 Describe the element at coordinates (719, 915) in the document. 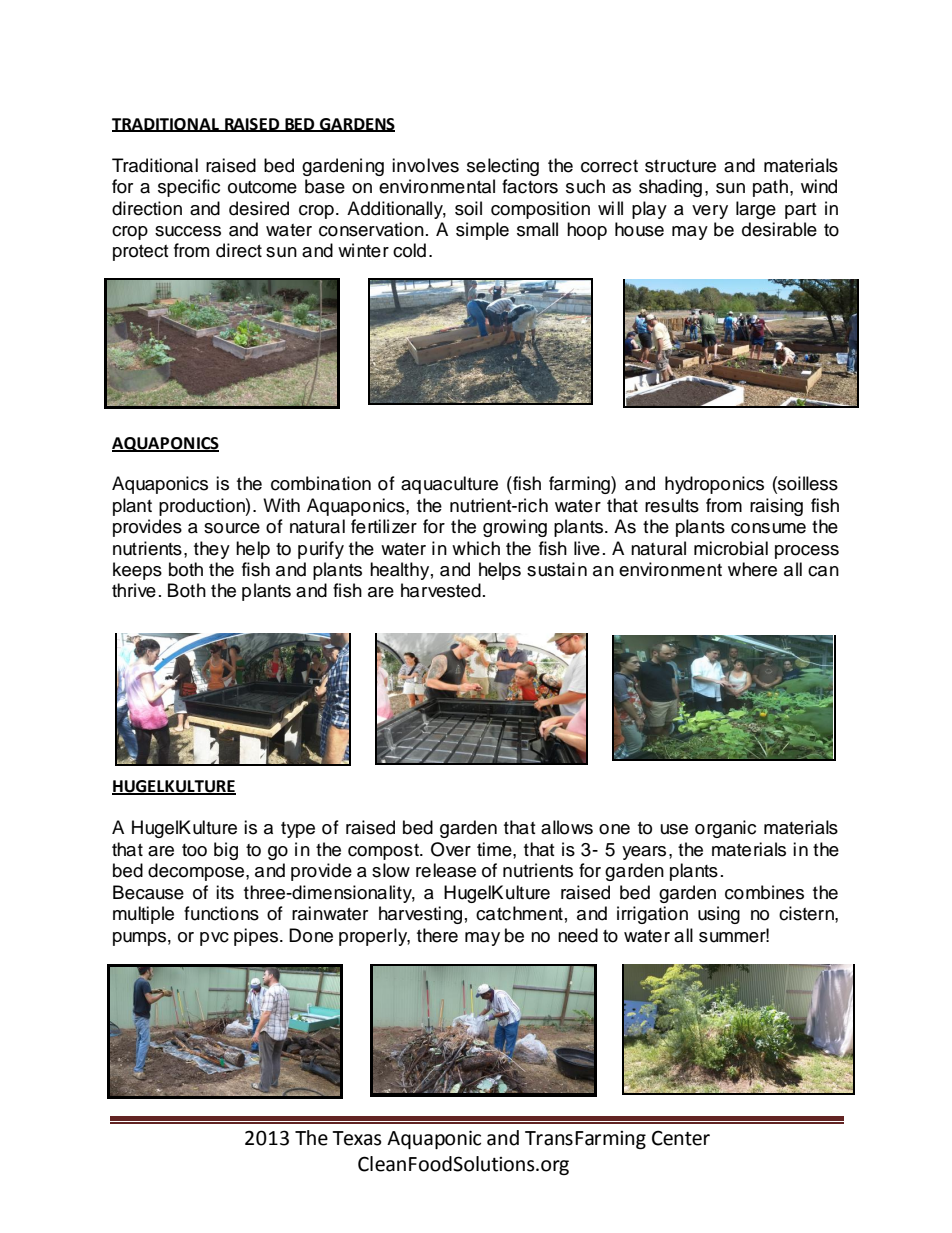

I see `using` at that location.
